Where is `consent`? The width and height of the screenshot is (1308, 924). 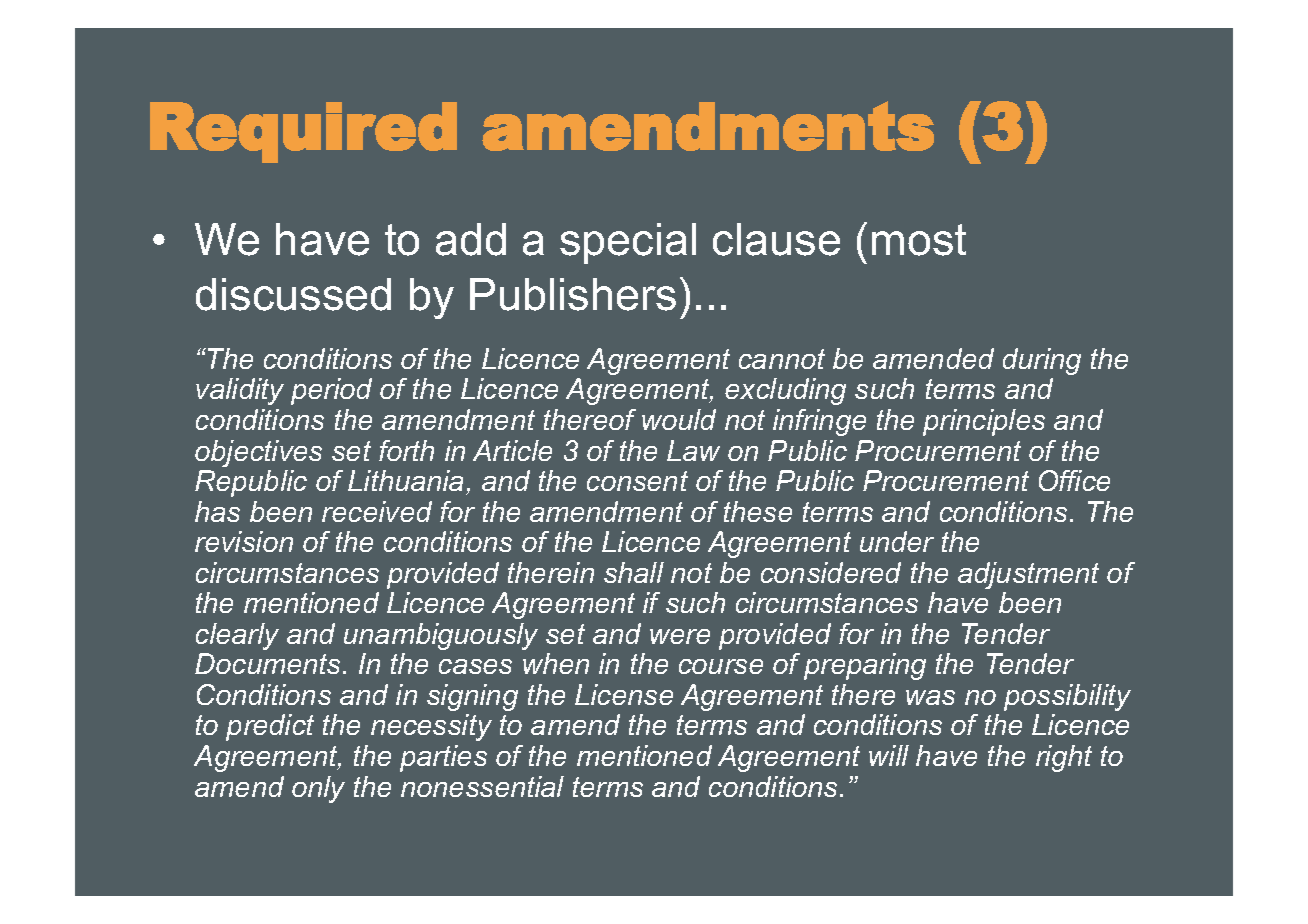 consent is located at coordinates (637, 481).
